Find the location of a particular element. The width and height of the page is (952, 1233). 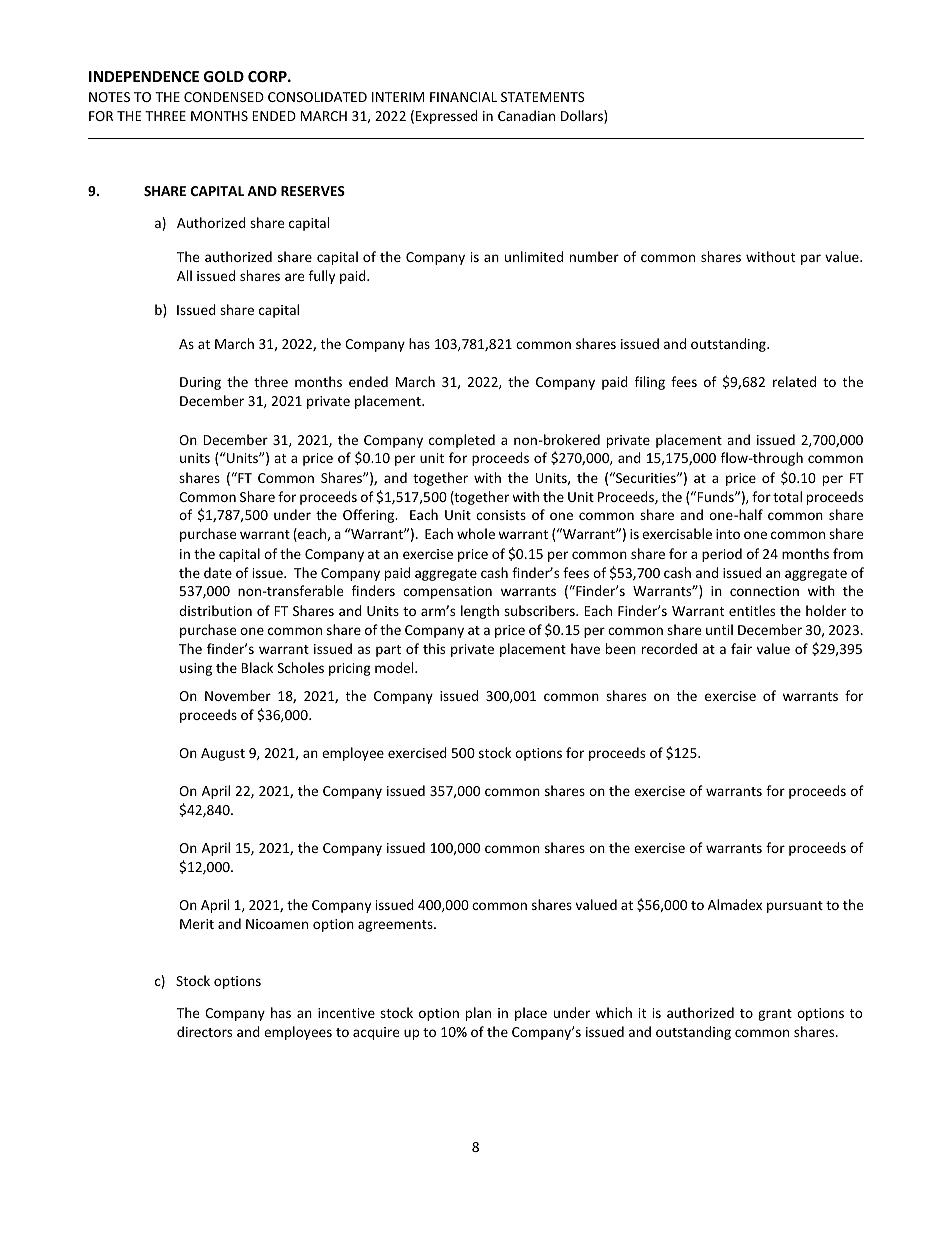

STATEMENTS is located at coordinates (543, 97).
